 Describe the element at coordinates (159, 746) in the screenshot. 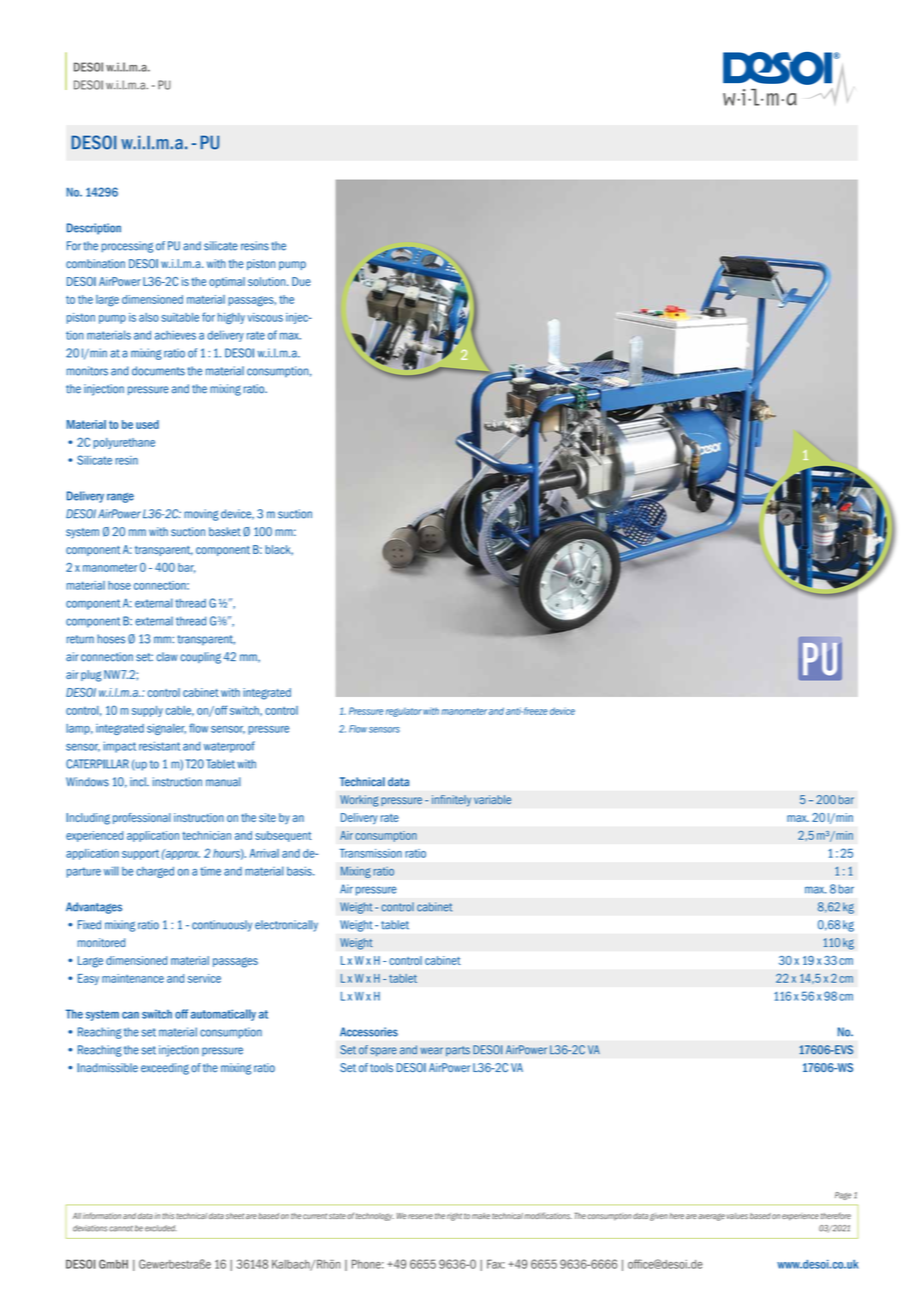

I see `resistant` at that location.
